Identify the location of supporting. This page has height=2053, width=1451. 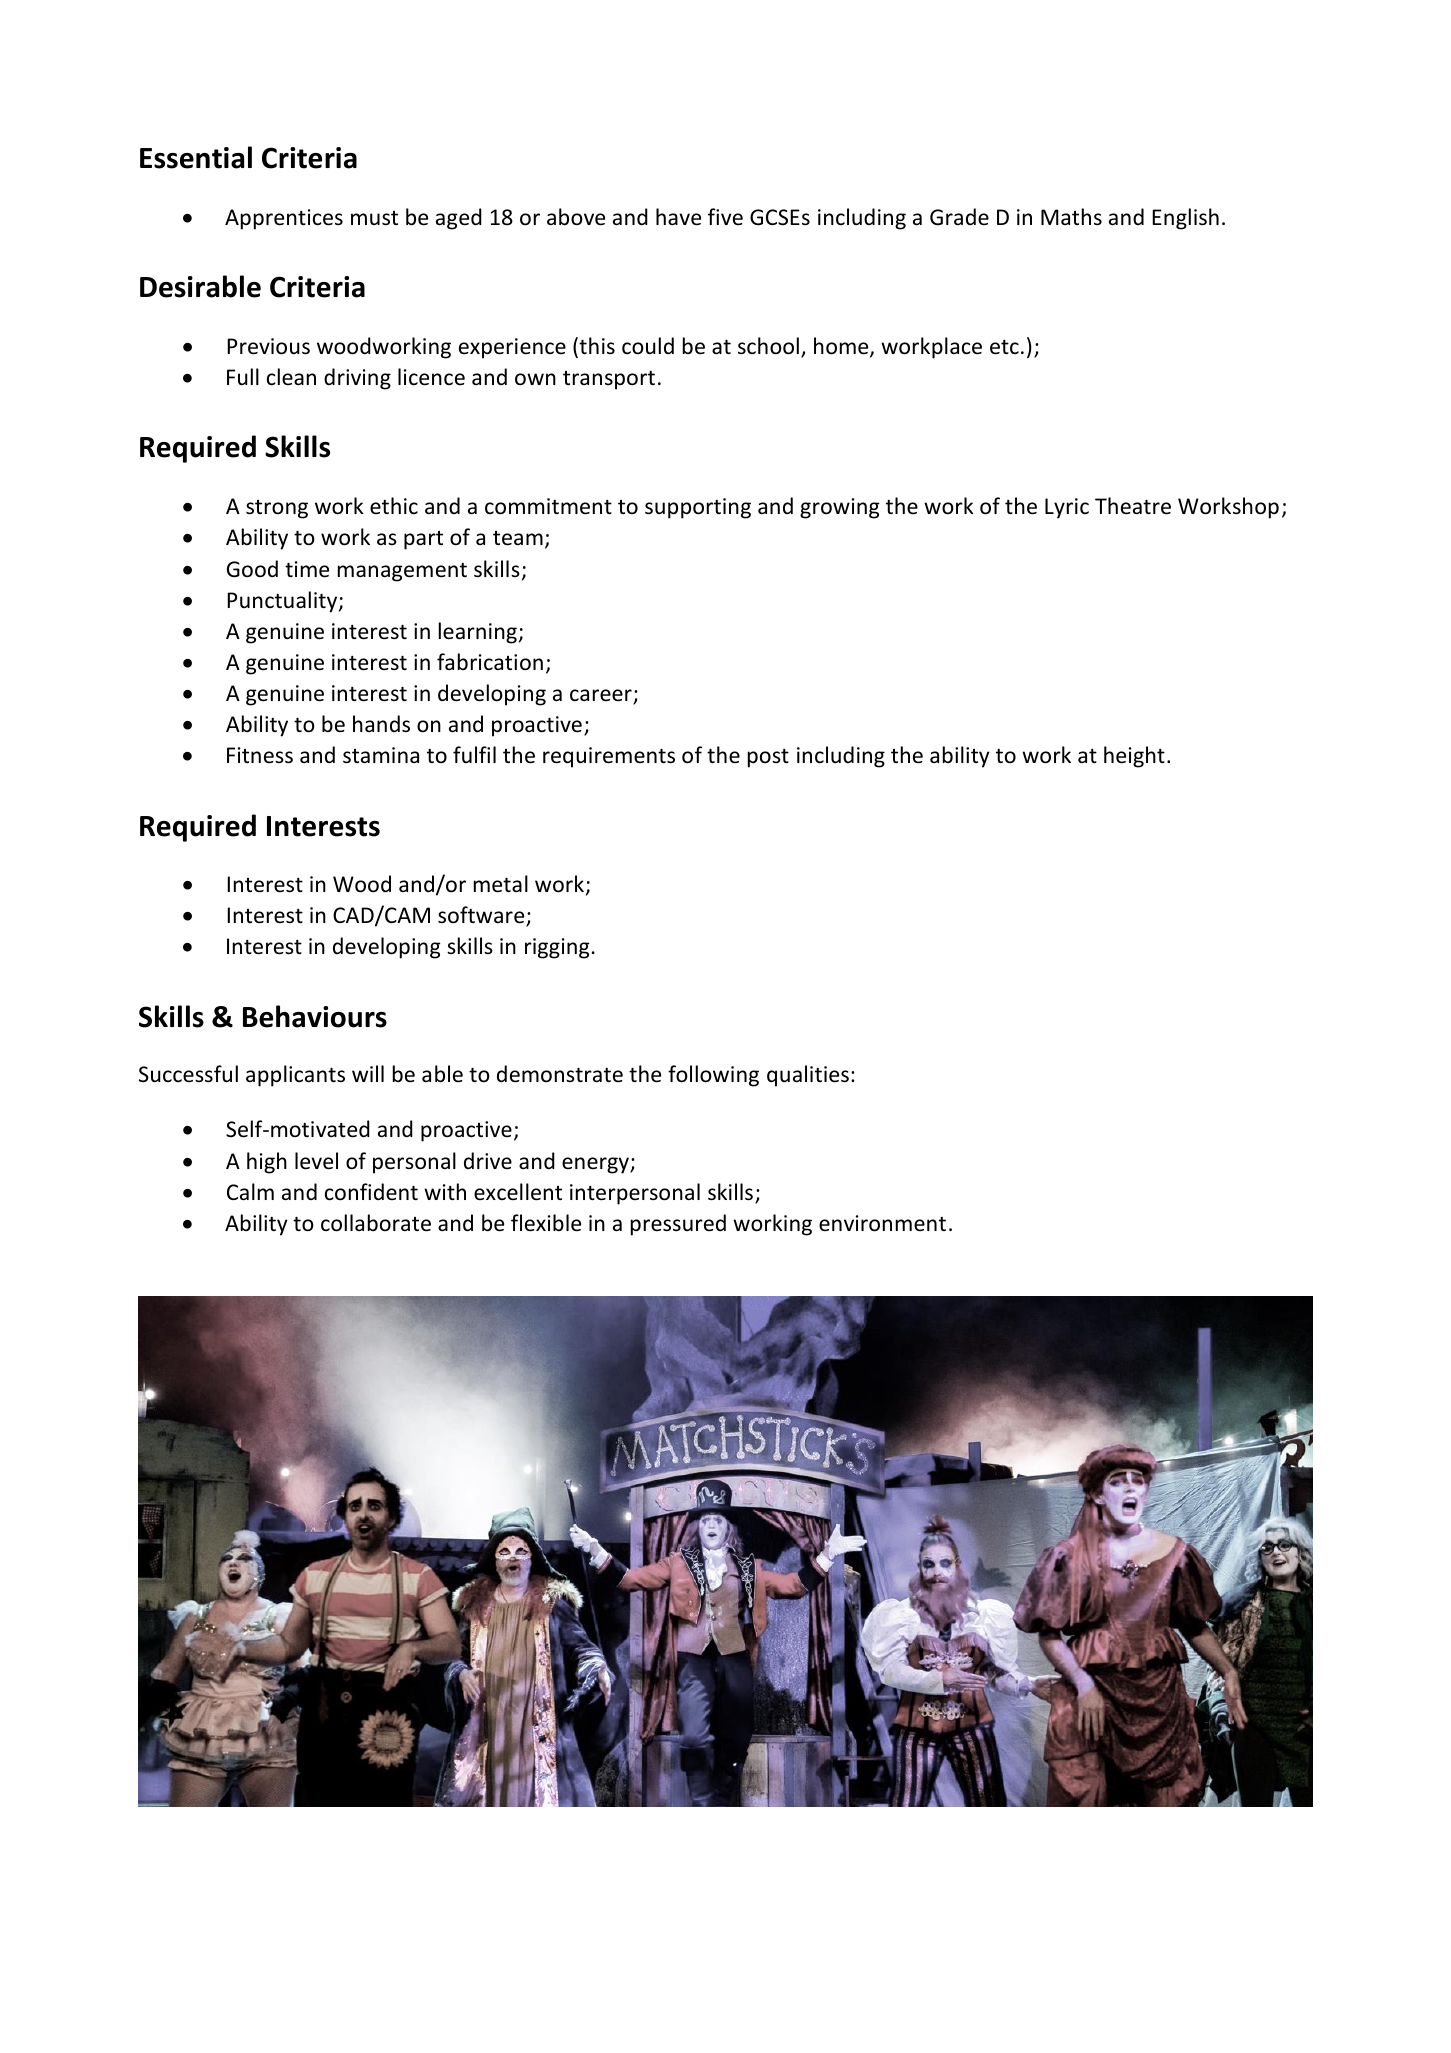
(698, 508).
